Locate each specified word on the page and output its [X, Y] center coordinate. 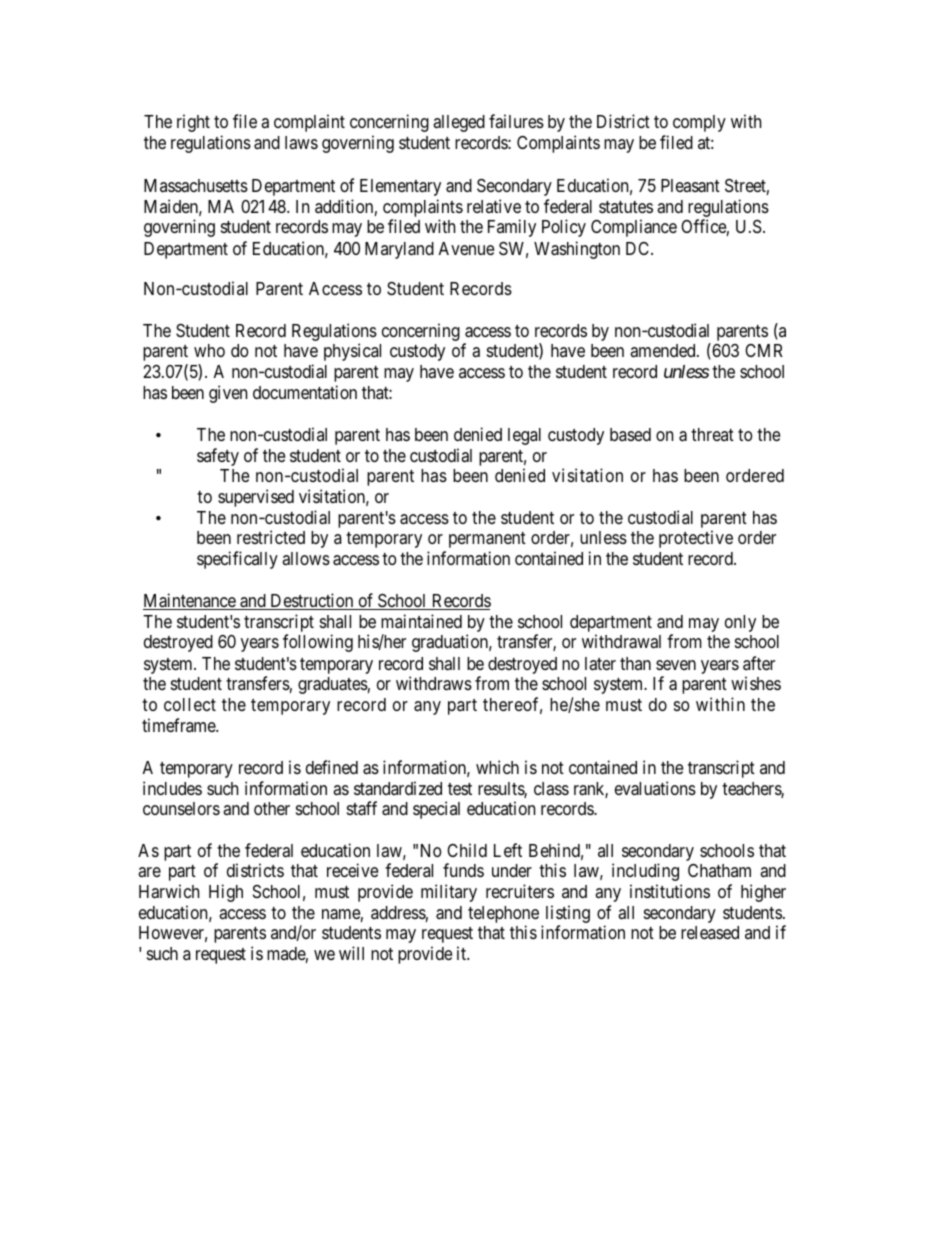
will [351, 953]
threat [712, 434]
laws [301, 142]
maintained [421, 621]
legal [524, 436]
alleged [459, 123]
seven [676, 665]
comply [699, 123]
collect [190, 704]
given [228, 394]
